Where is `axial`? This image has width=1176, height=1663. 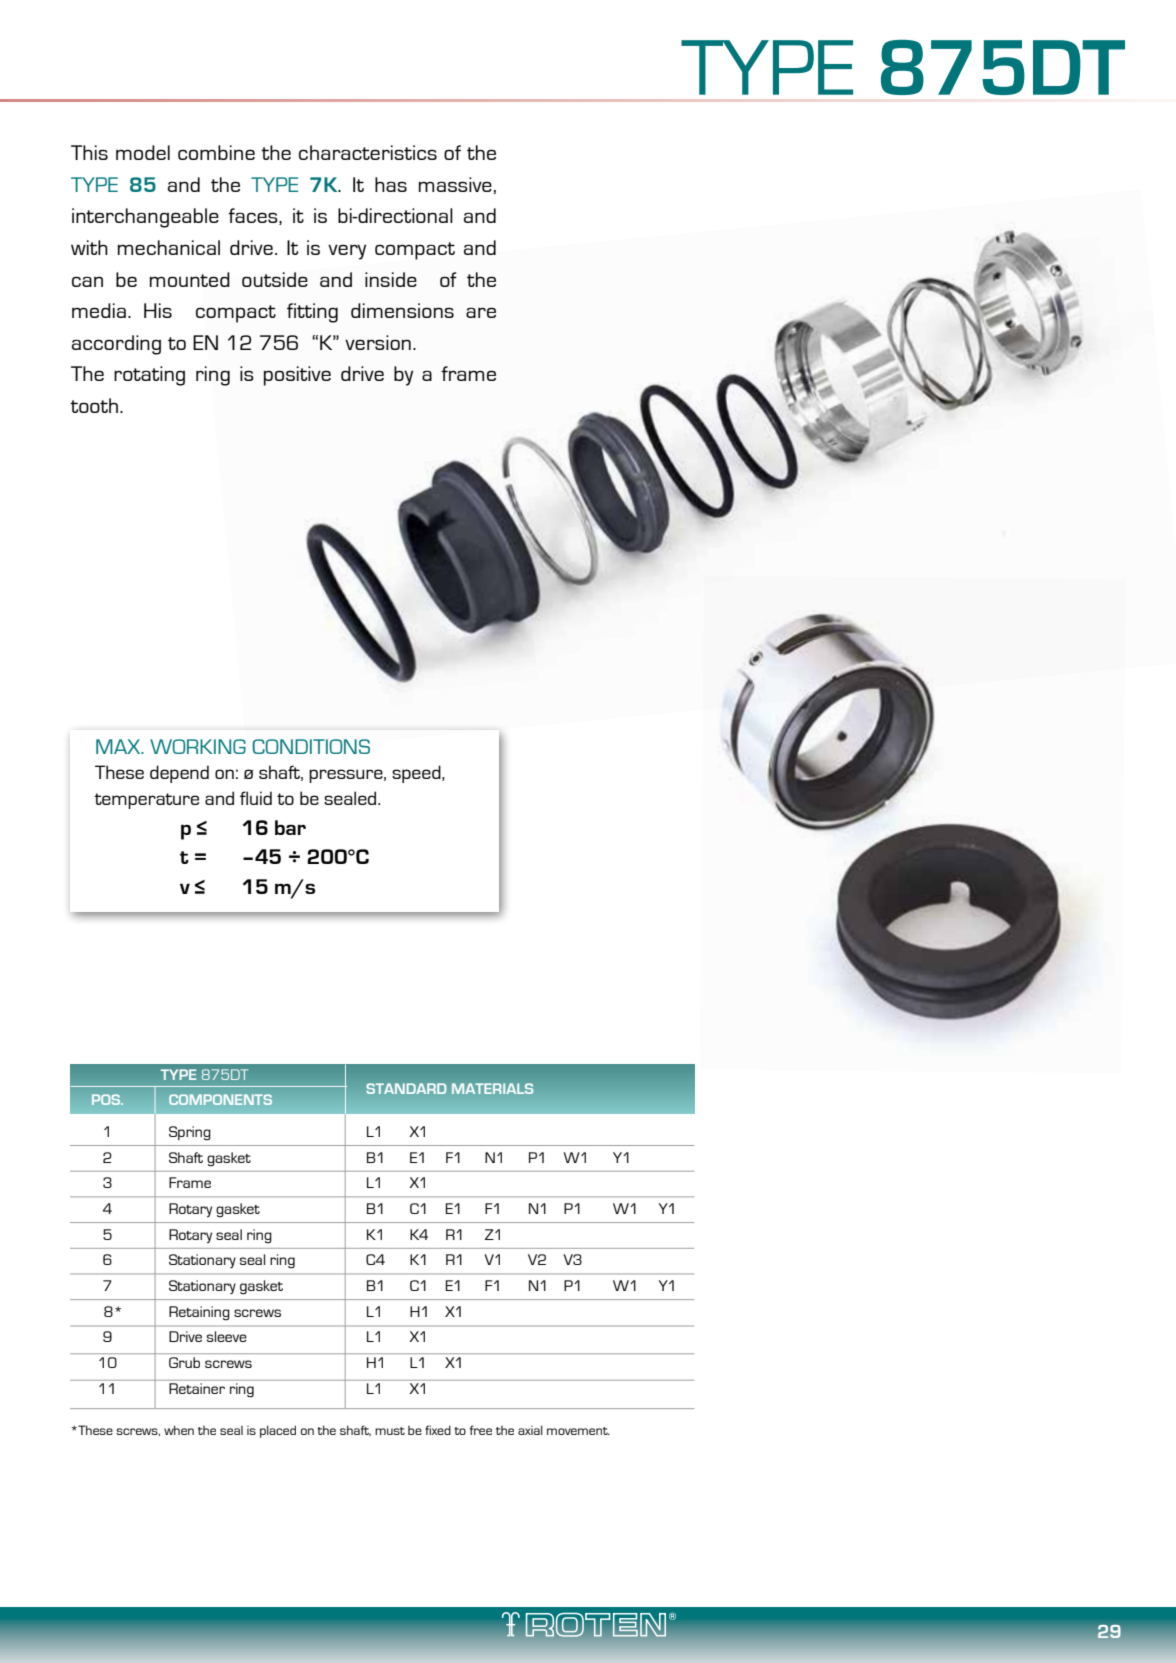 axial is located at coordinates (530, 1430).
